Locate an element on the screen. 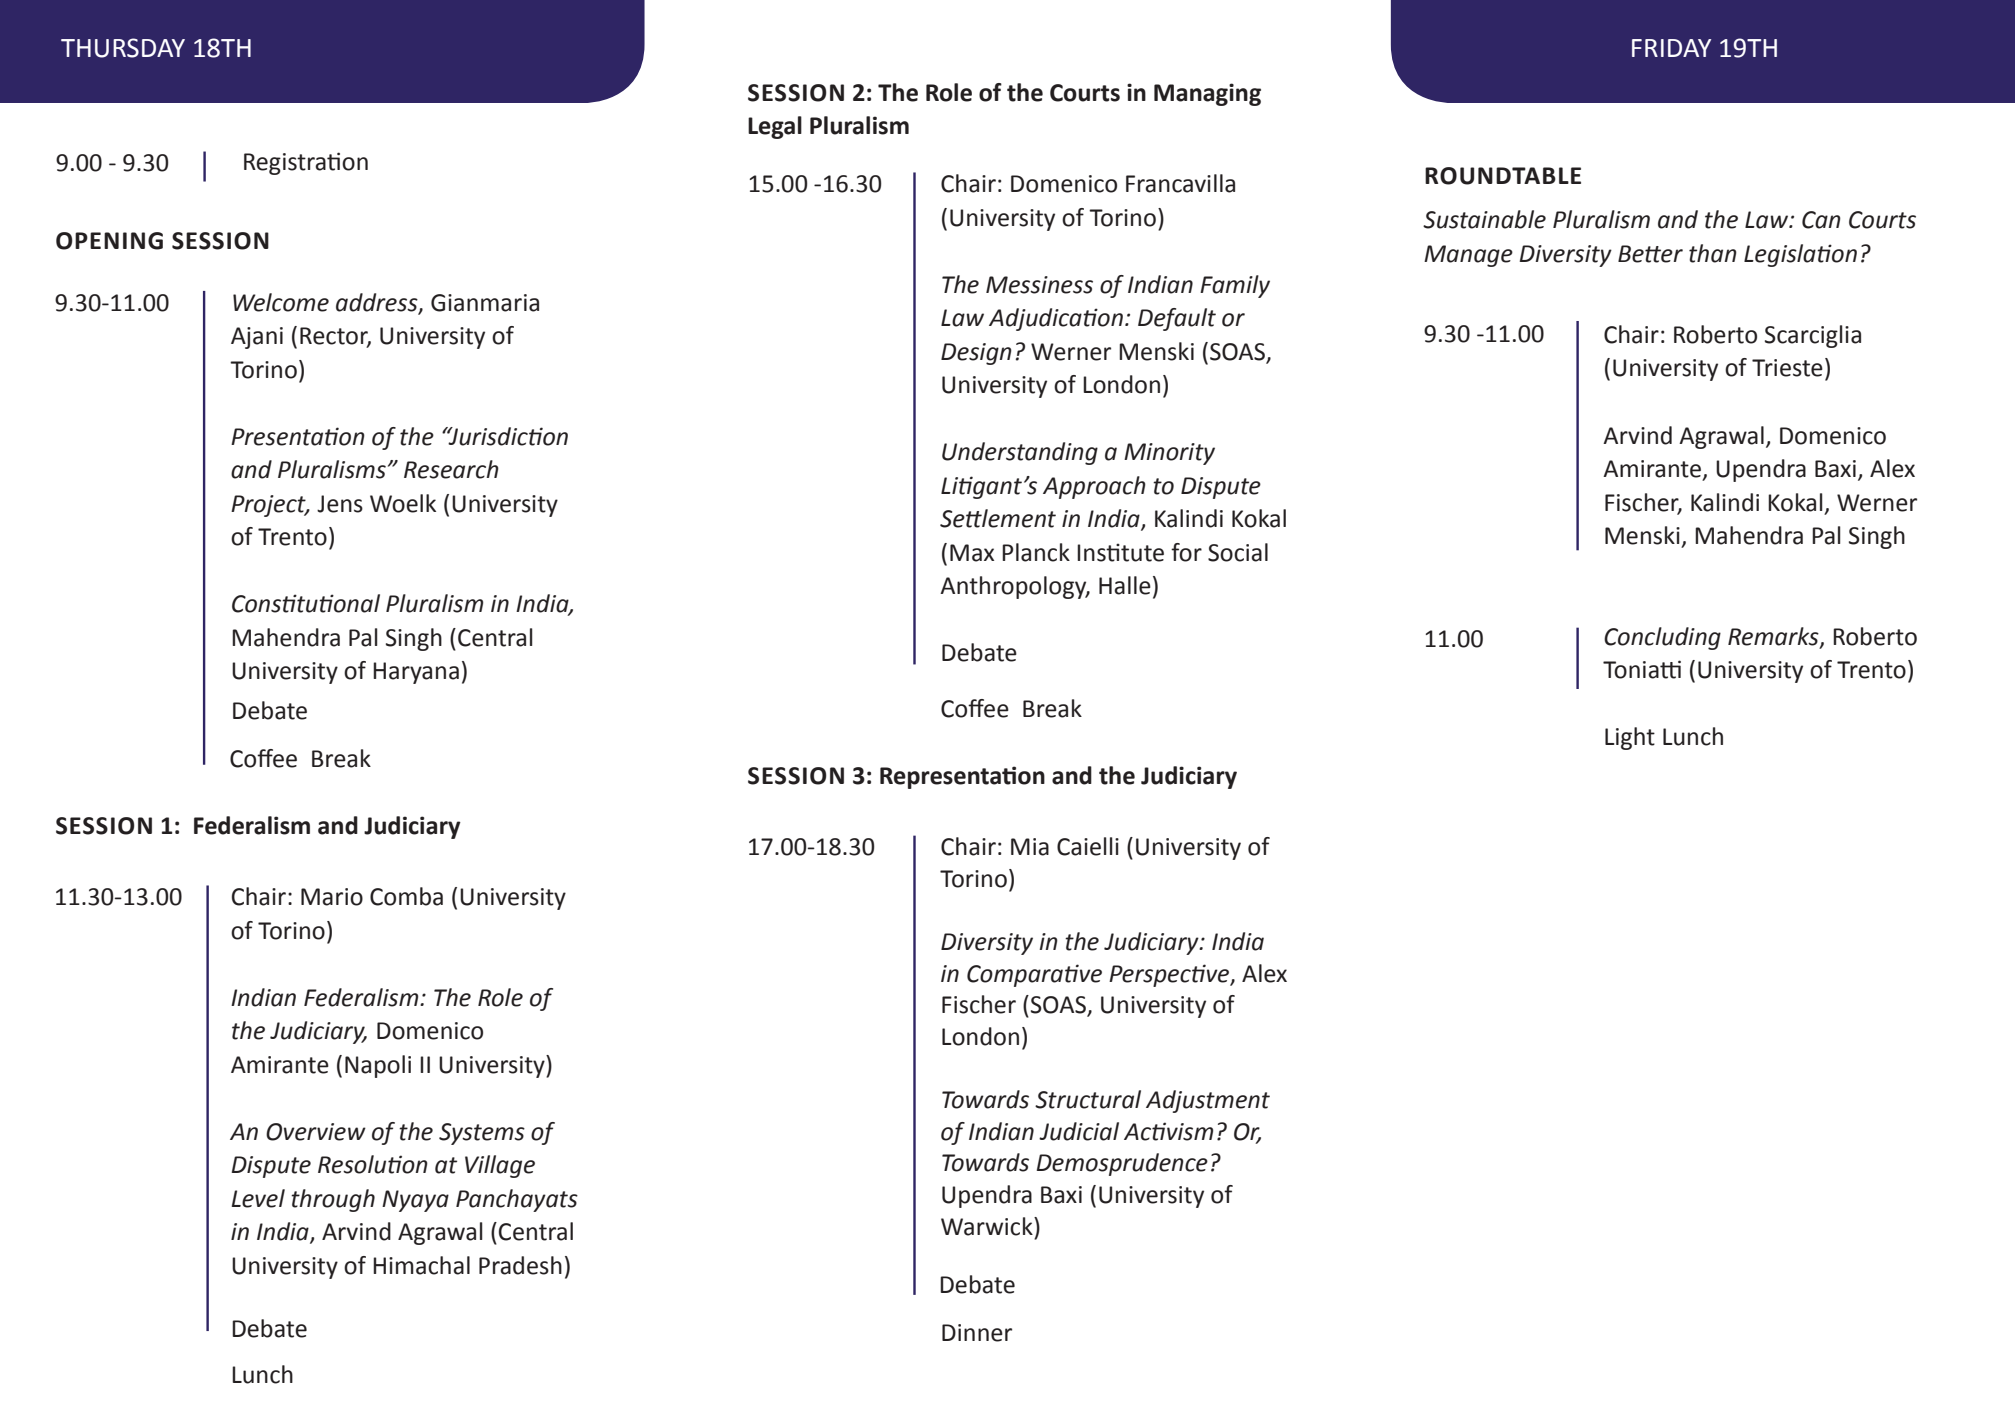 Image resolution: width=2015 pixels, height=1425 pixels. Dinner is located at coordinates (977, 1333).
